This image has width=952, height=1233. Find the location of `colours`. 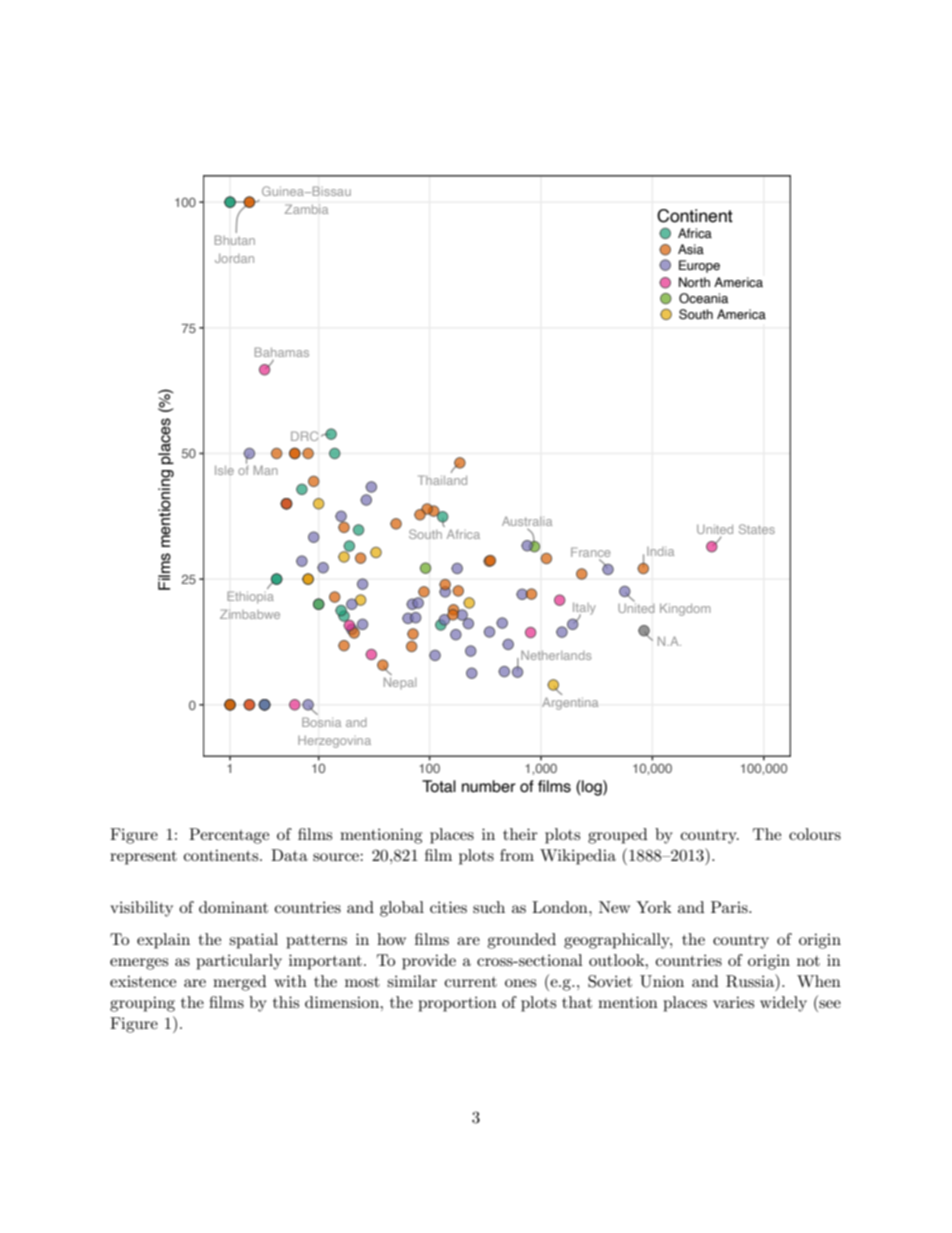

colours is located at coordinates (815, 834).
